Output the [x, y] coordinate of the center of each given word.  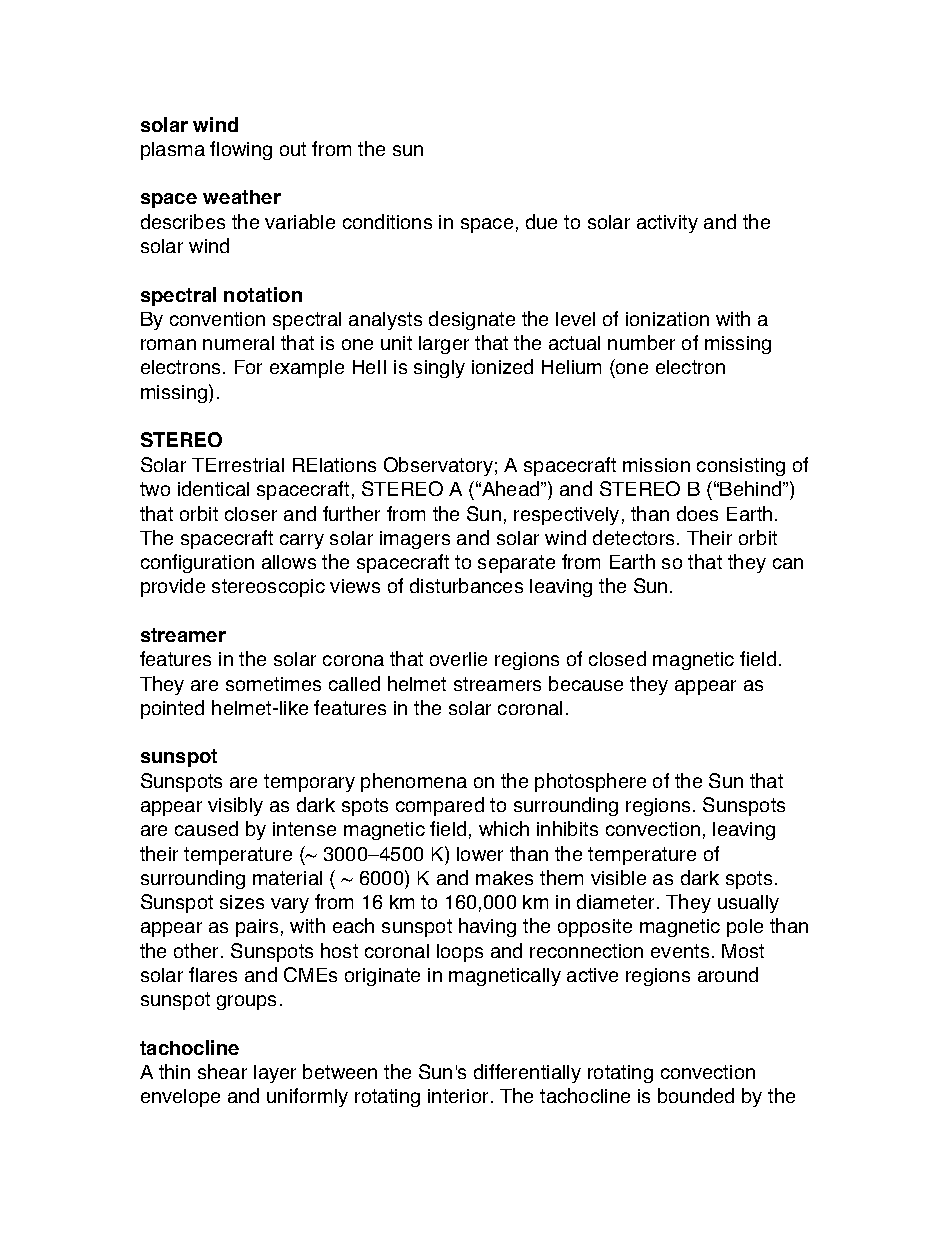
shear [222, 1071]
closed [617, 658]
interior [458, 1096]
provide [173, 587]
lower [480, 854]
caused [206, 828]
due [541, 221]
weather [242, 197]
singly [439, 369]
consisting [741, 467]
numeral [238, 343]
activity [667, 224]
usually [748, 904]
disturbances [466, 585]
